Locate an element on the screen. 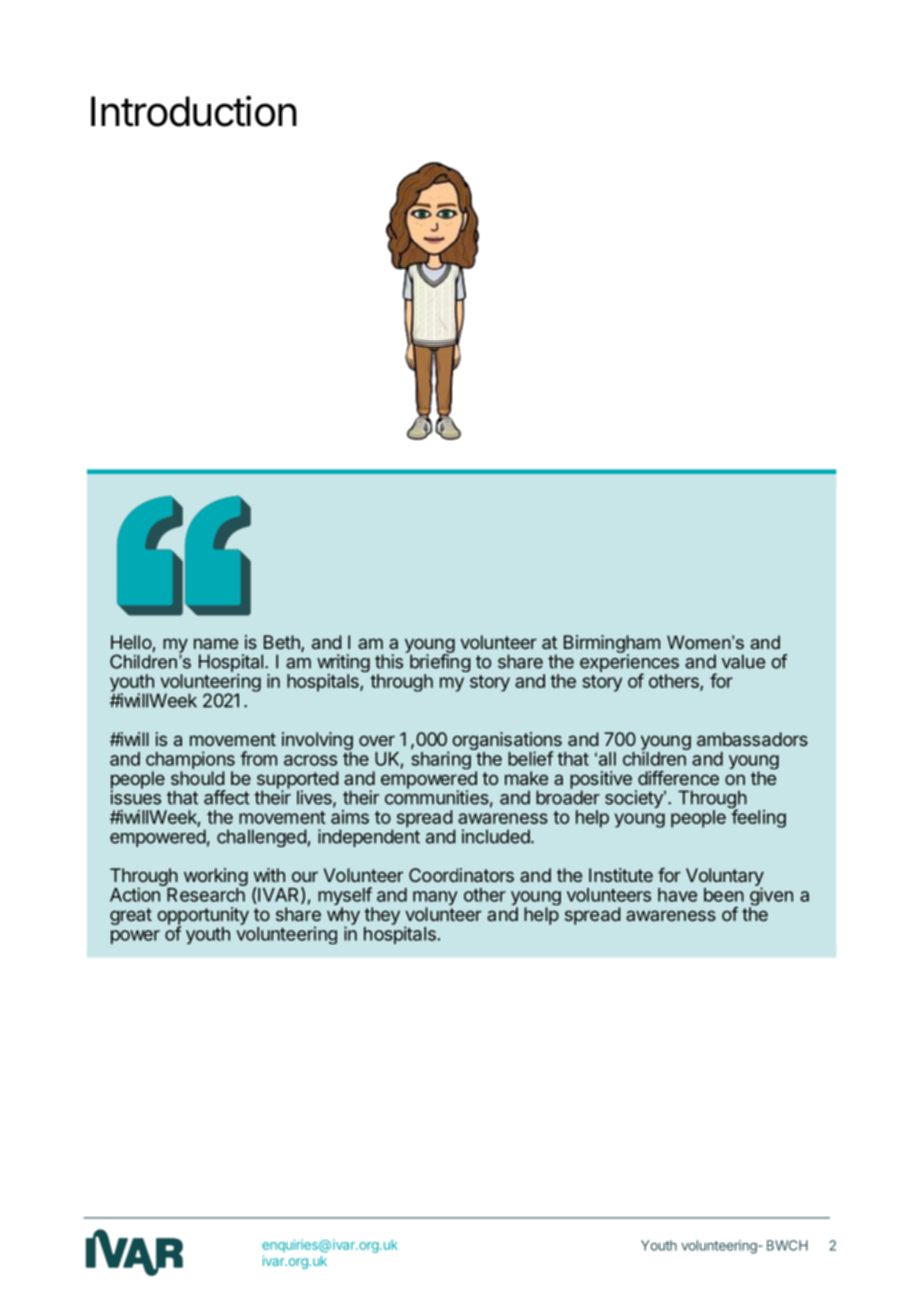  value is located at coordinates (743, 661).
